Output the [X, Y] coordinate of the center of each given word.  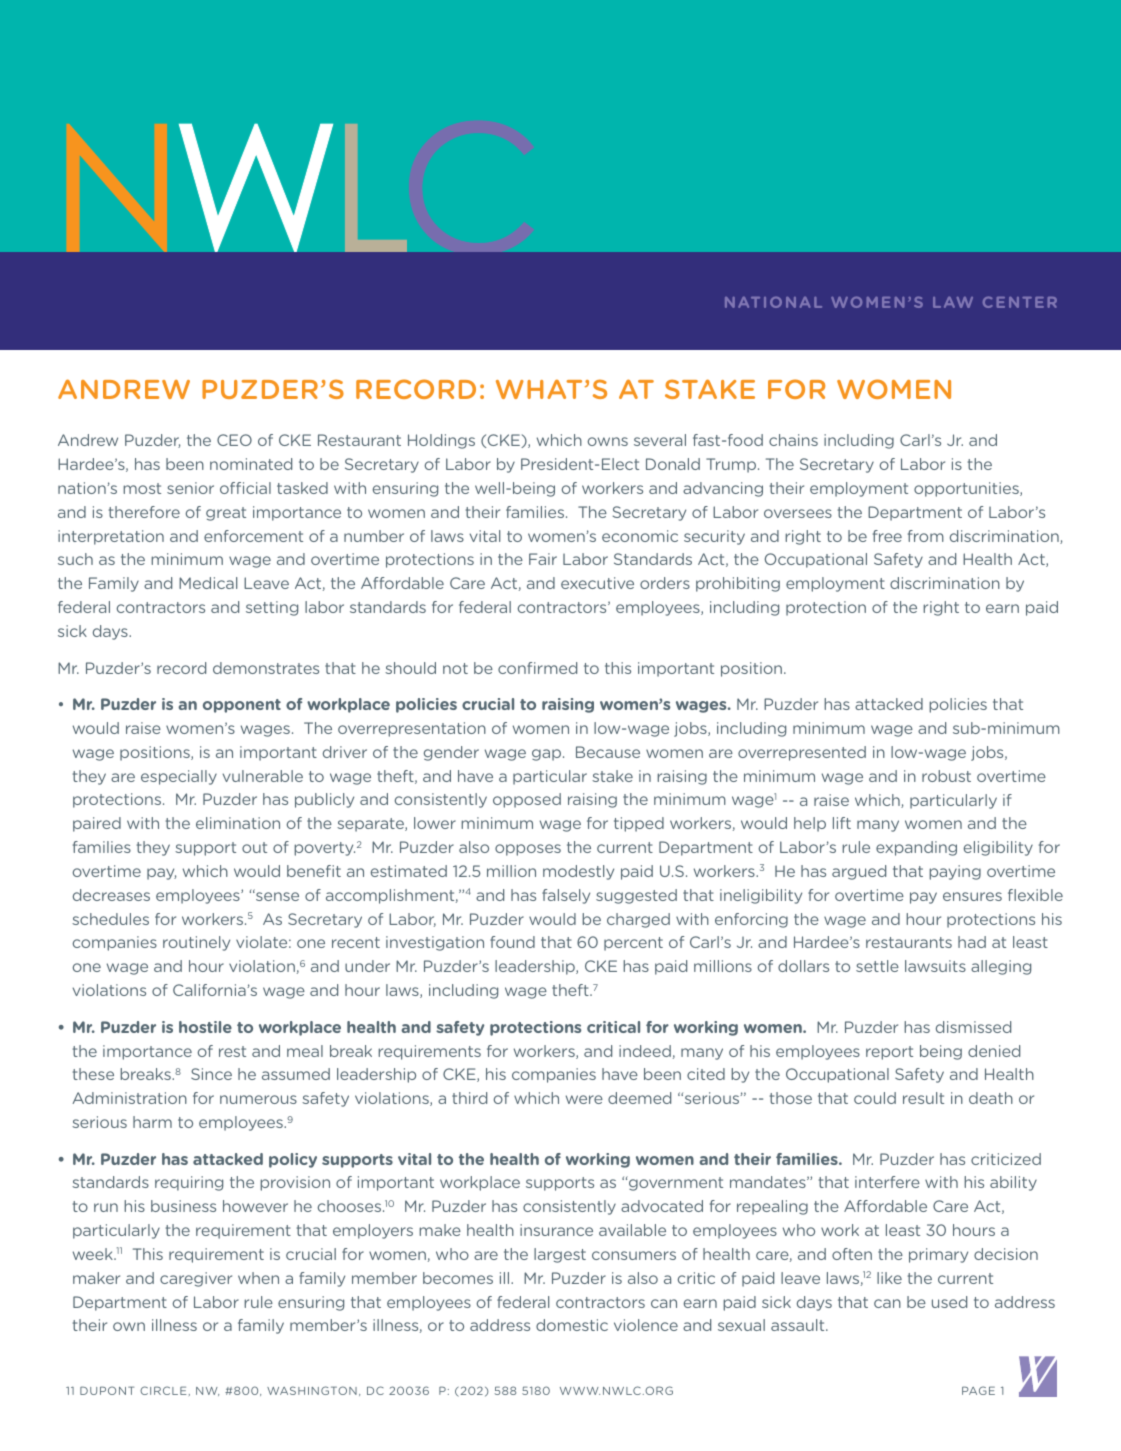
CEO [234, 440]
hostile [205, 1027]
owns [608, 441]
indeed [645, 1051]
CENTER [1020, 302]
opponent [242, 706]
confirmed [537, 668]
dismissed [973, 1027]
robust [946, 776]
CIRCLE [163, 1390]
